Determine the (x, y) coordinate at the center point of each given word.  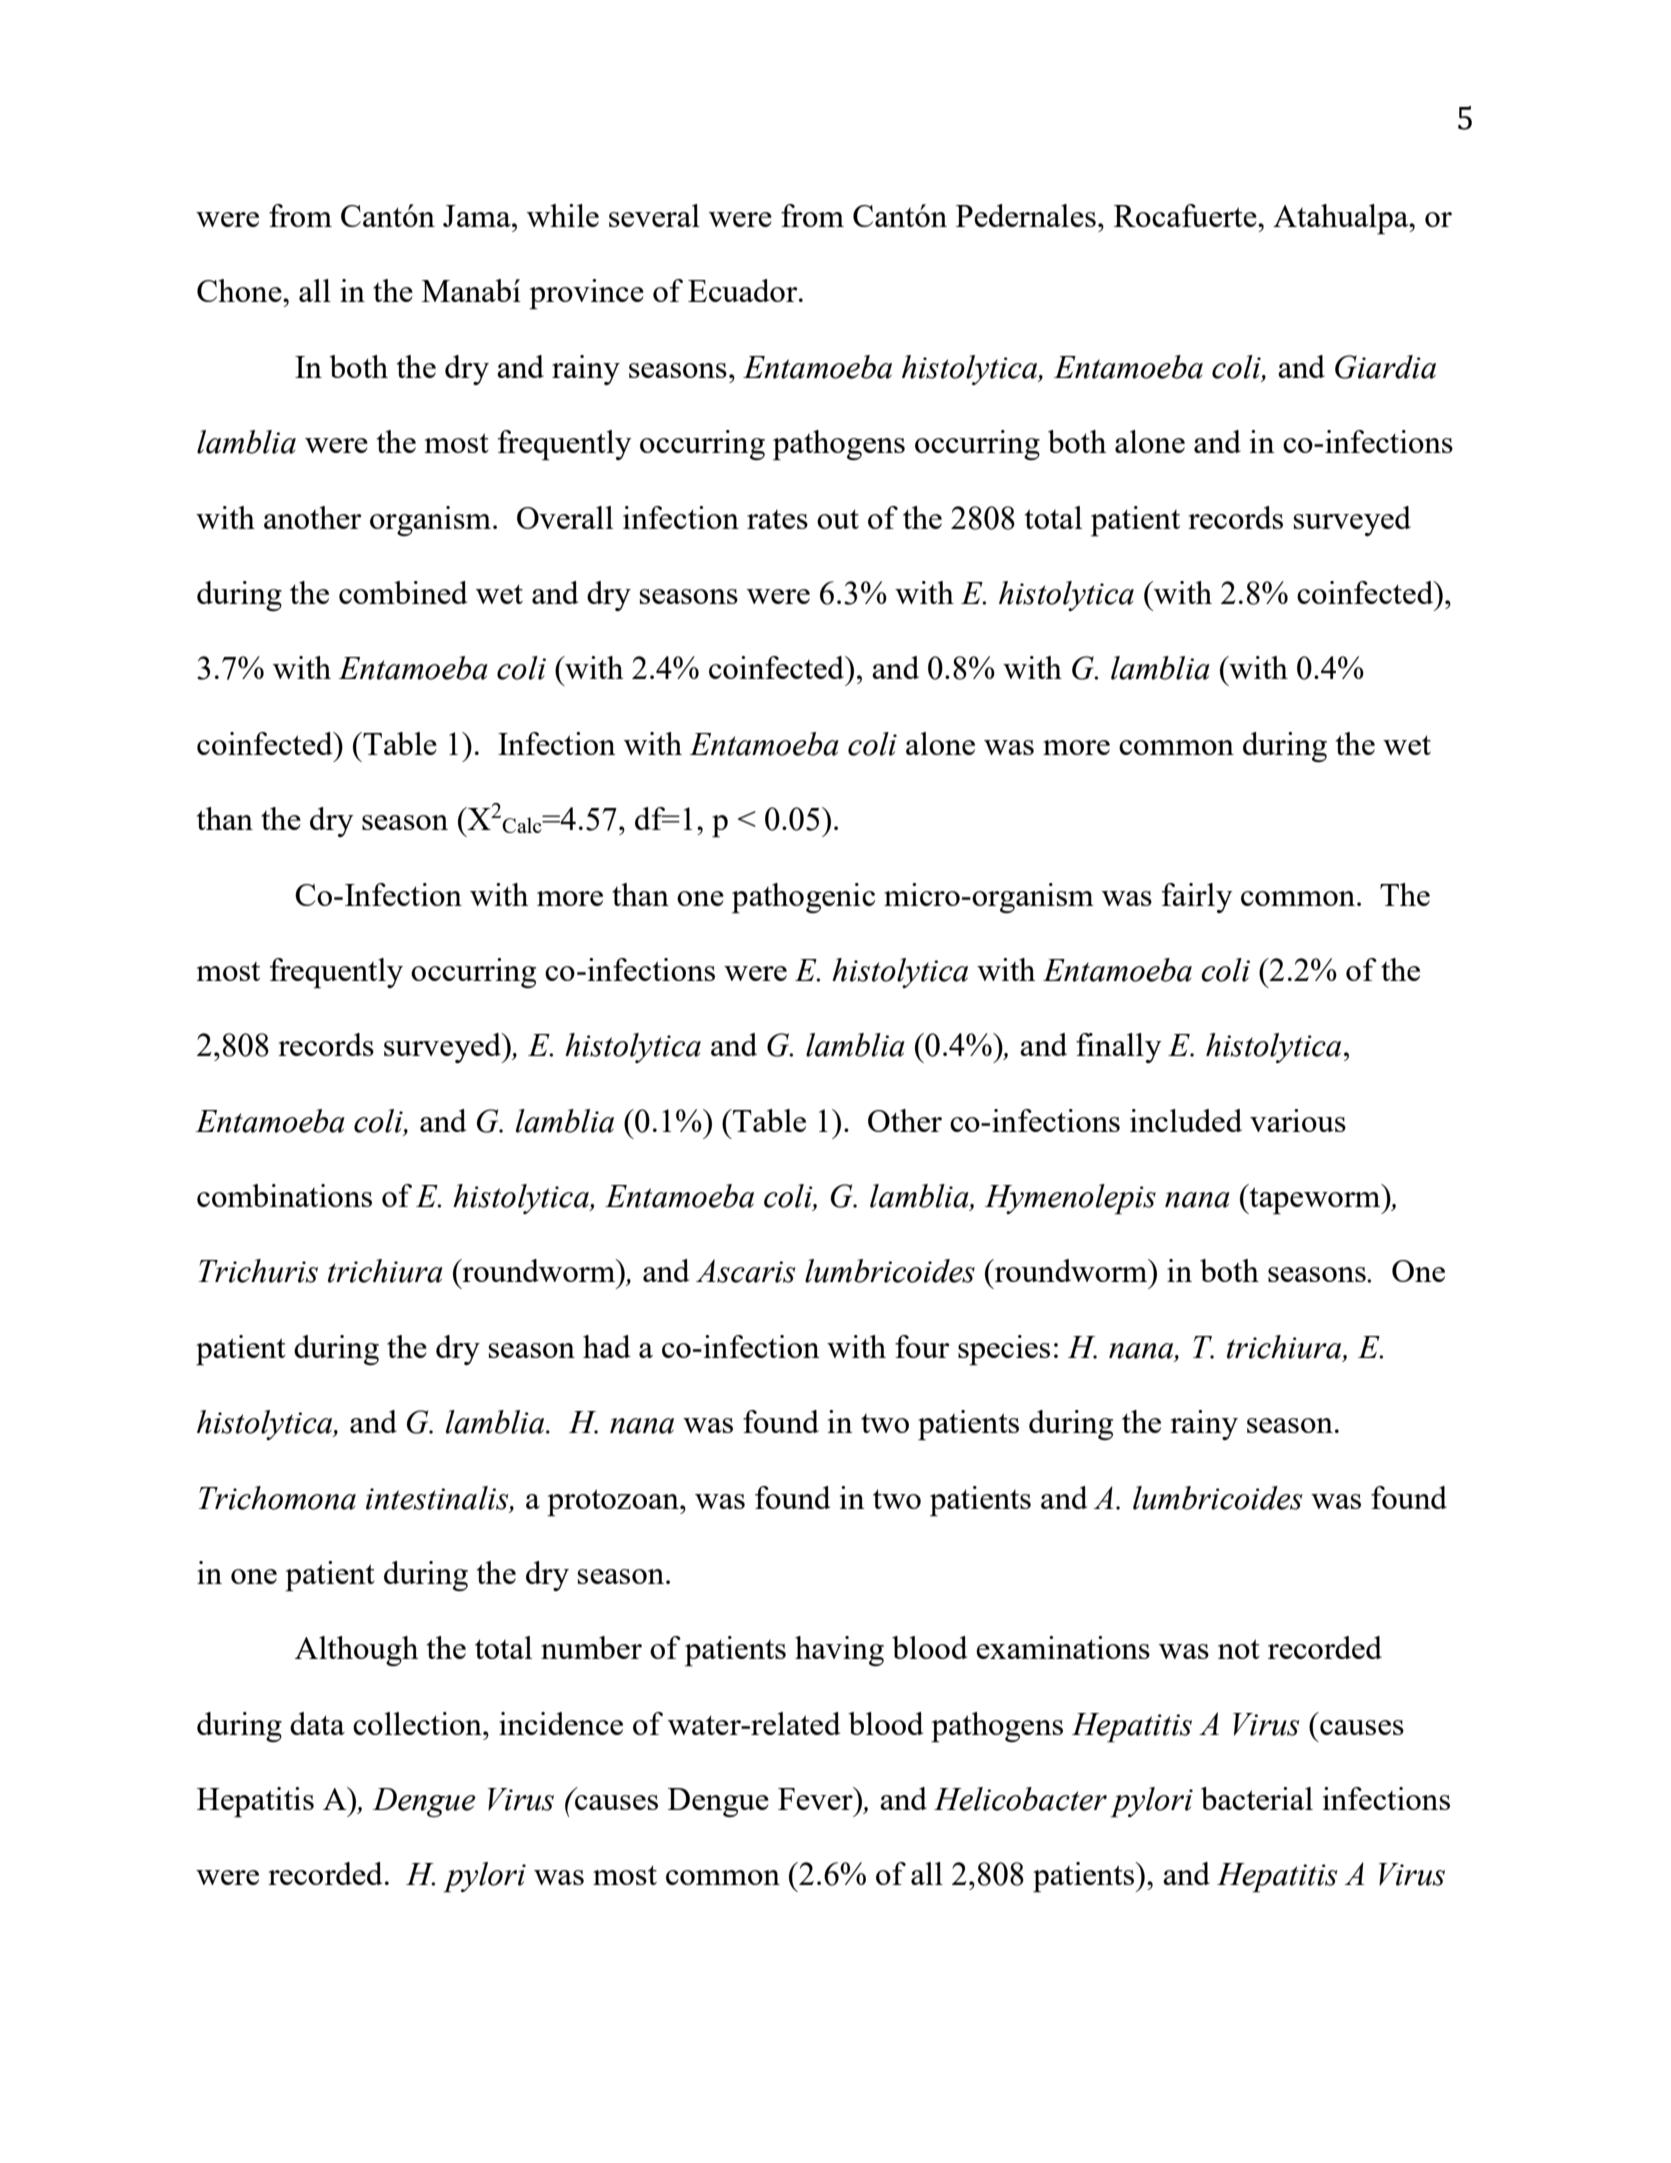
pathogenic (803, 898)
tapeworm (1315, 1200)
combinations (284, 1195)
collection (418, 1723)
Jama (478, 216)
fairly (1197, 898)
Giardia (1385, 367)
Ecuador (744, 290)
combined (403, 592)
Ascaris (746, 1271)
